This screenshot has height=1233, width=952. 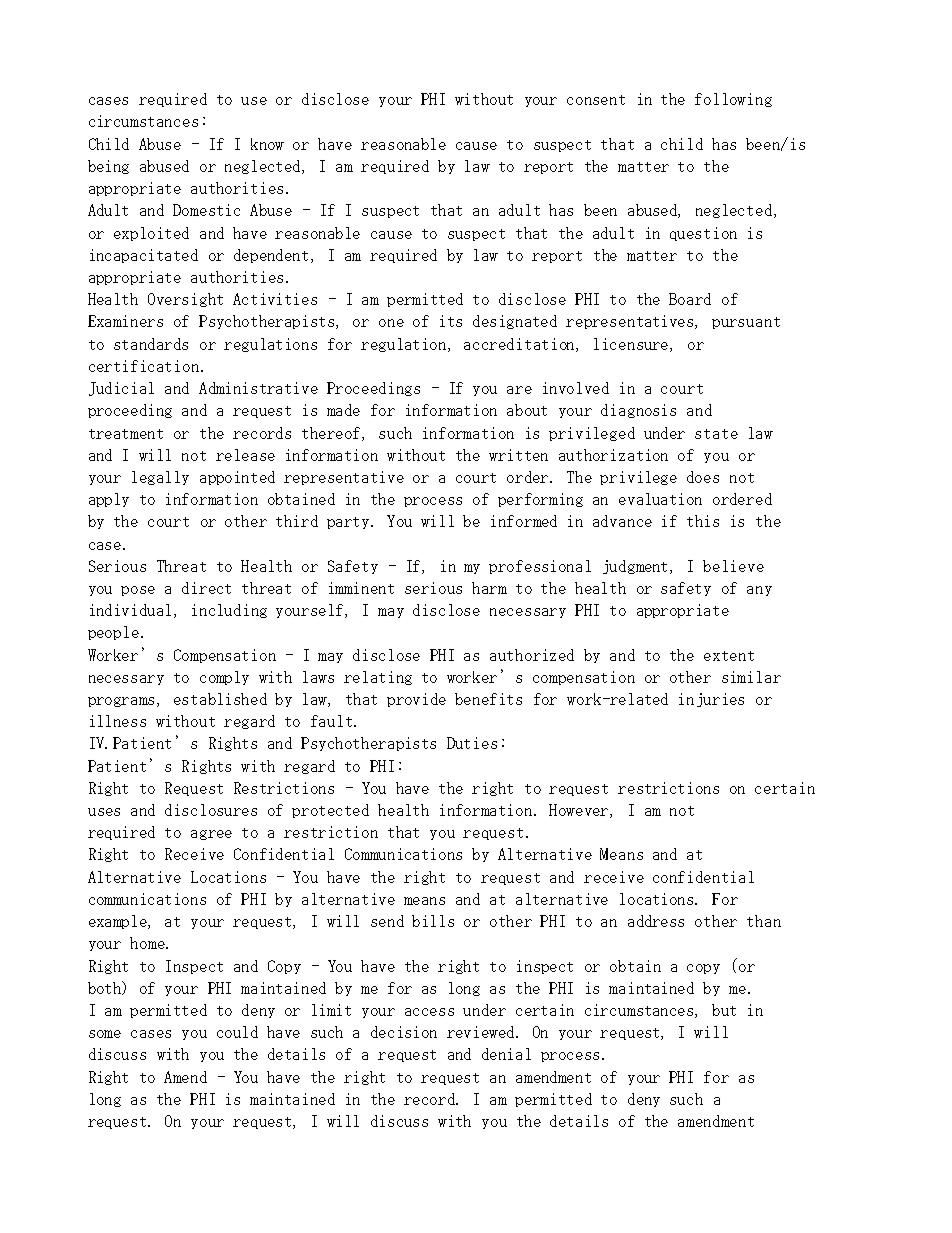 I want to click on Duties, so click(x=472, y=743).
